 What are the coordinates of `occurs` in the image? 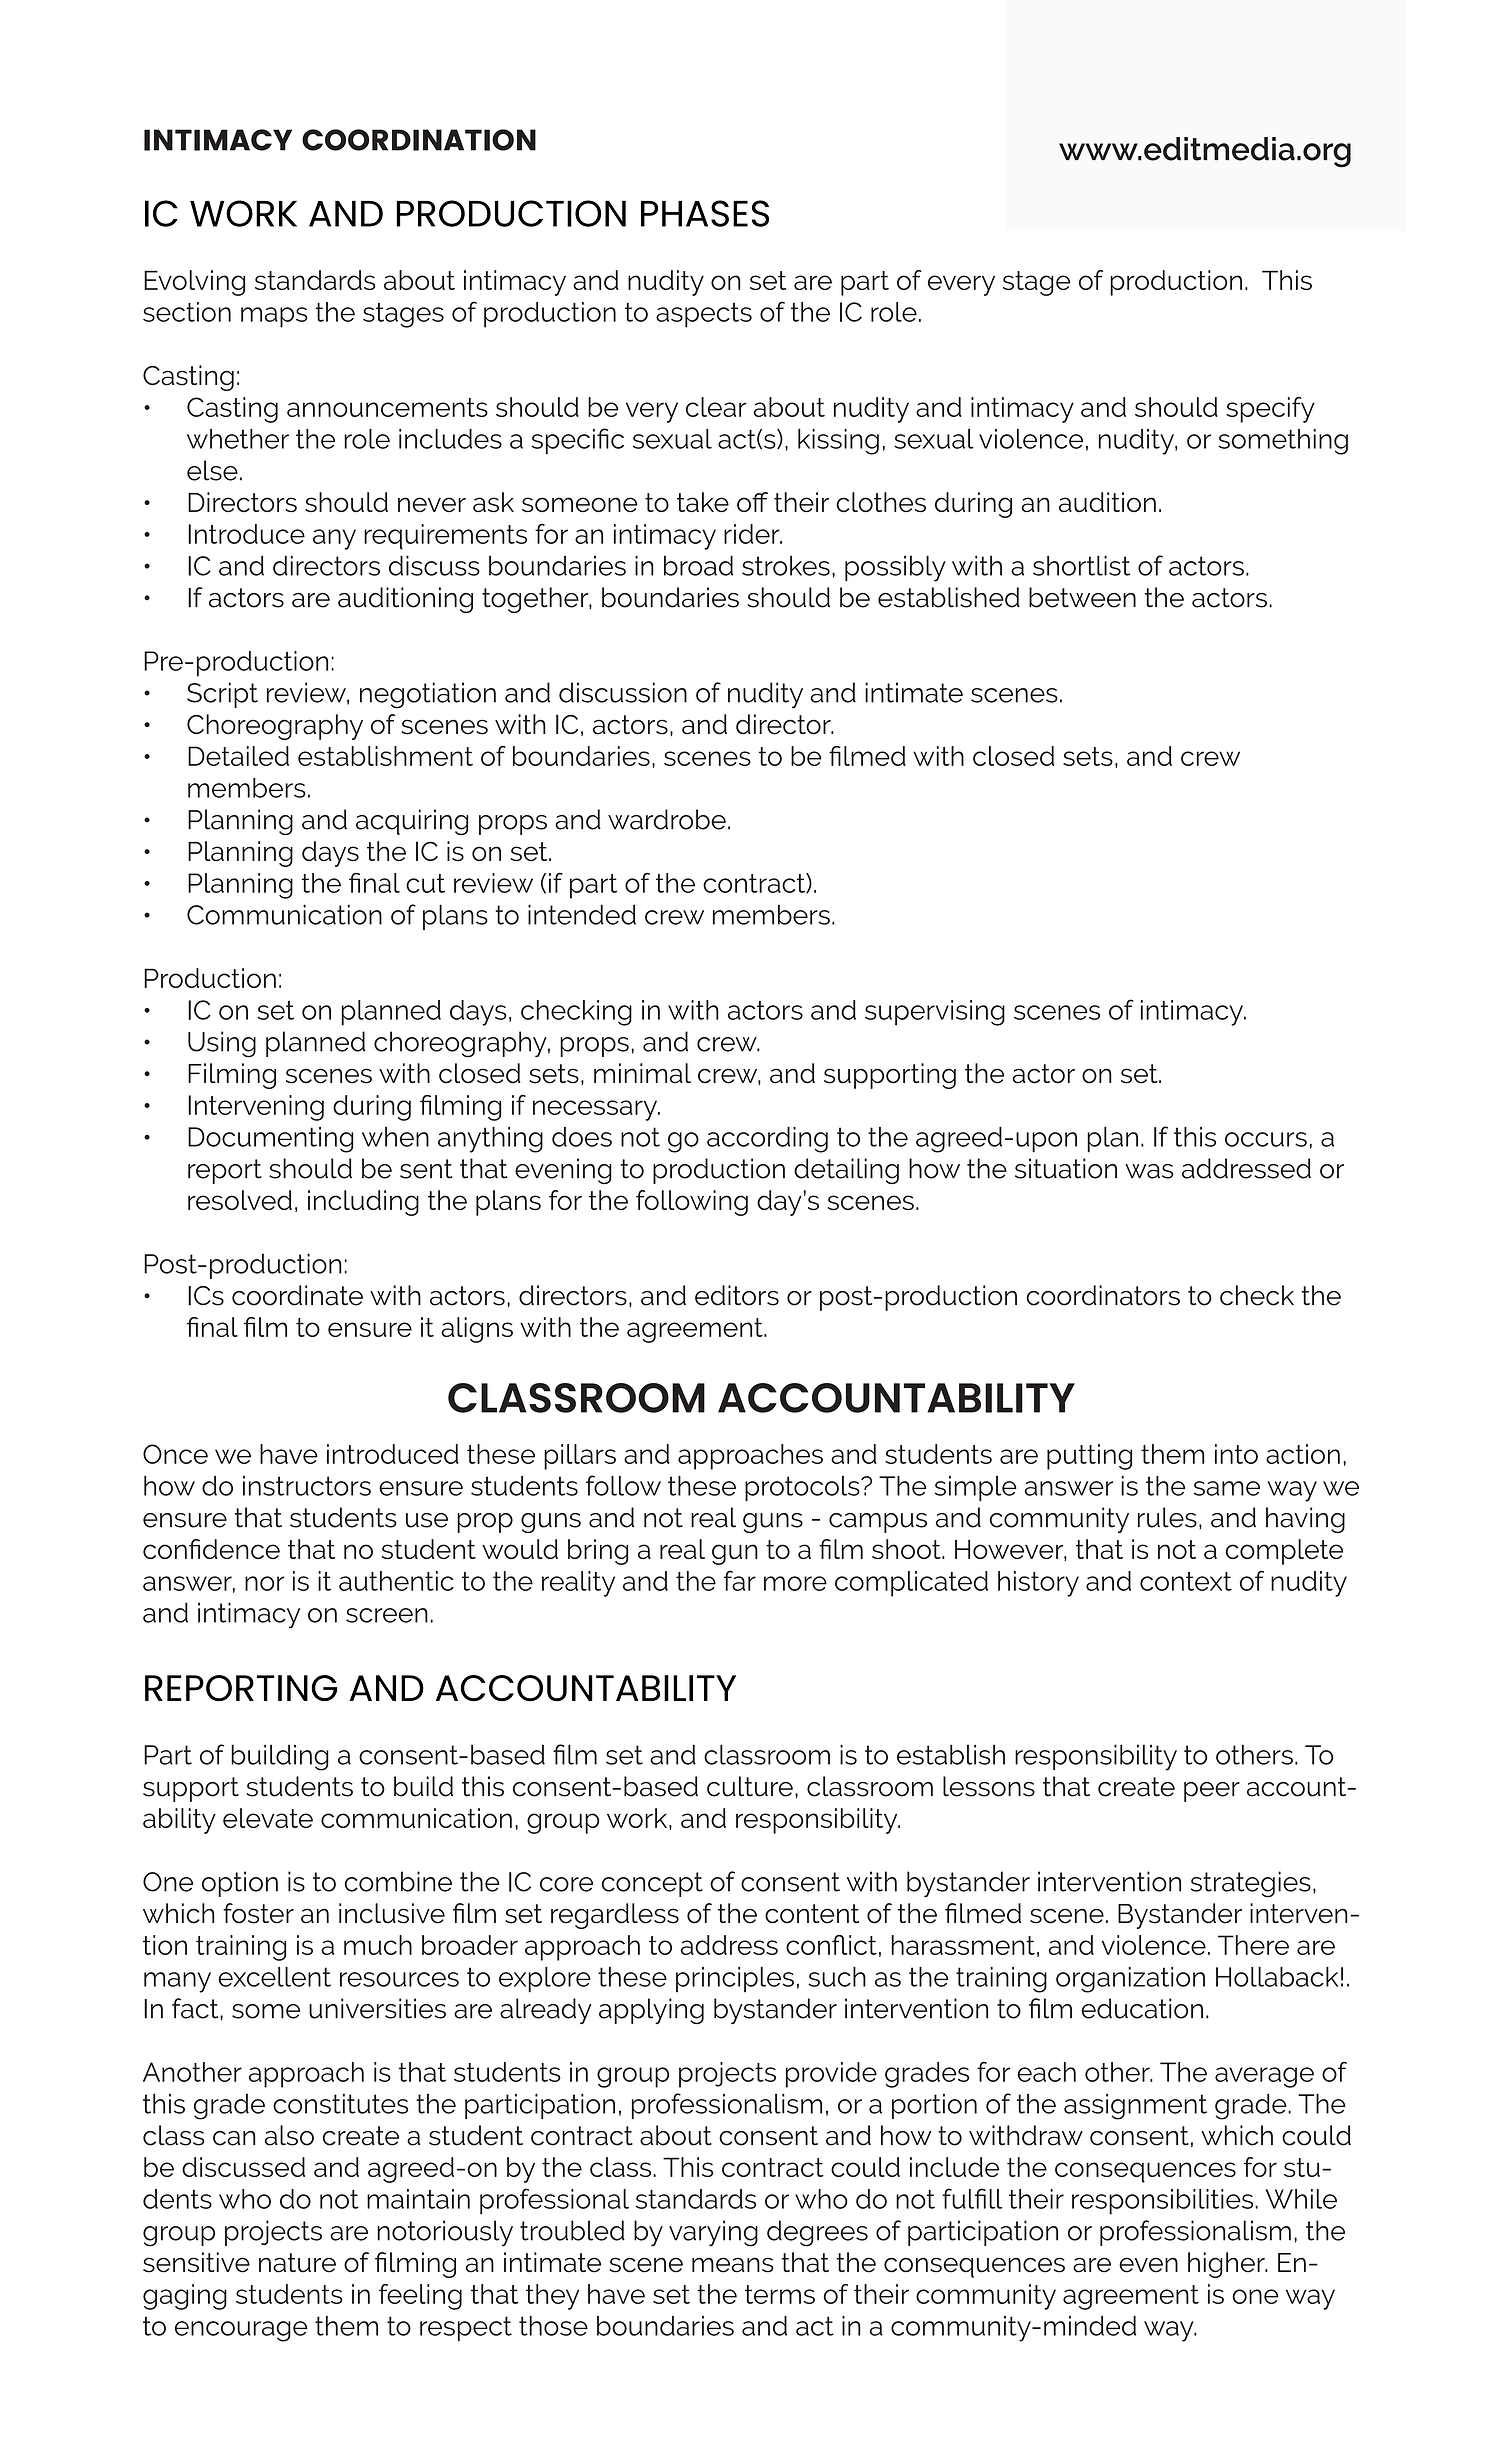 It's located at (1266, 1139).
